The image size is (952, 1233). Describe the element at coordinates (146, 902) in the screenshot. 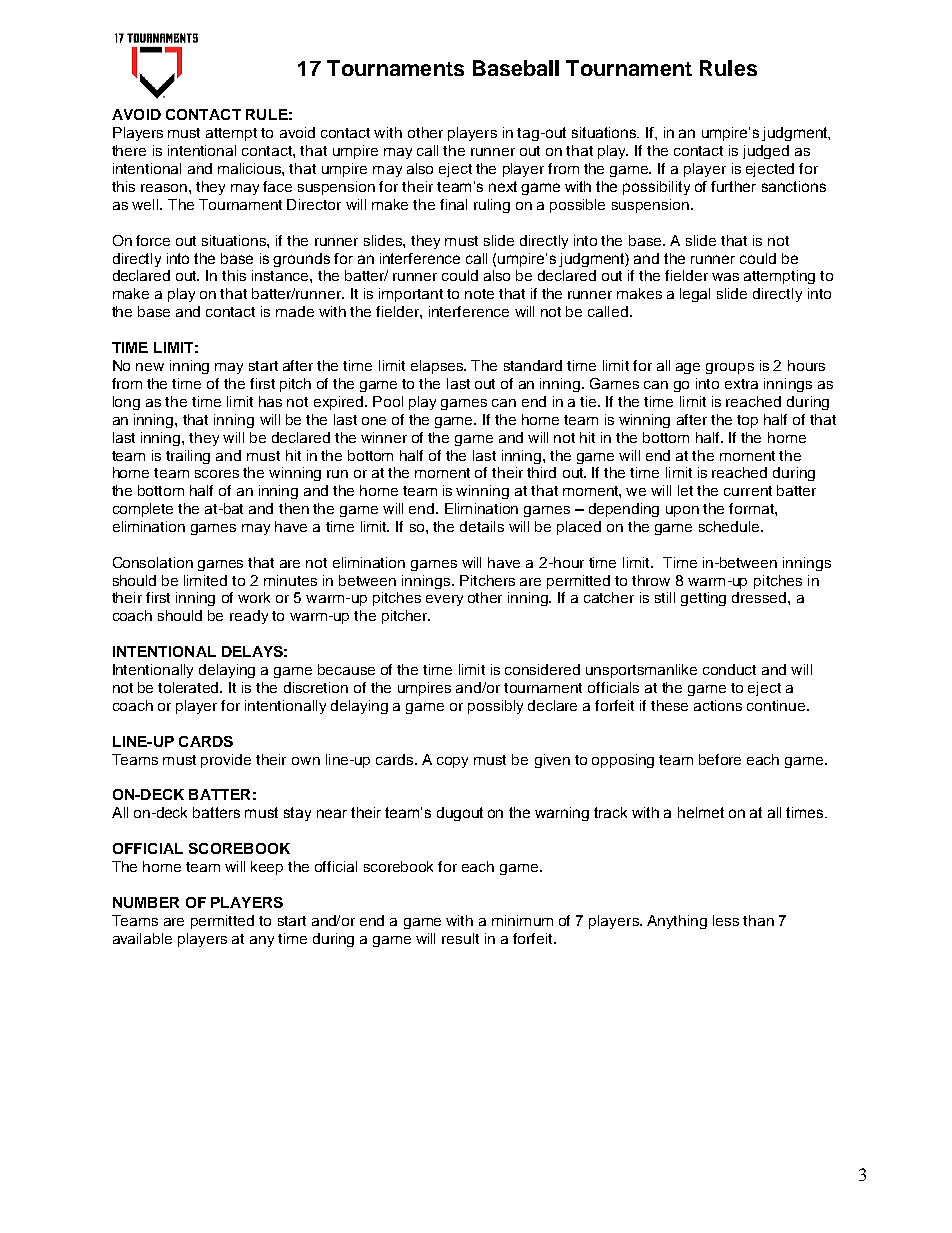

I see `NUMBER` at that location.
